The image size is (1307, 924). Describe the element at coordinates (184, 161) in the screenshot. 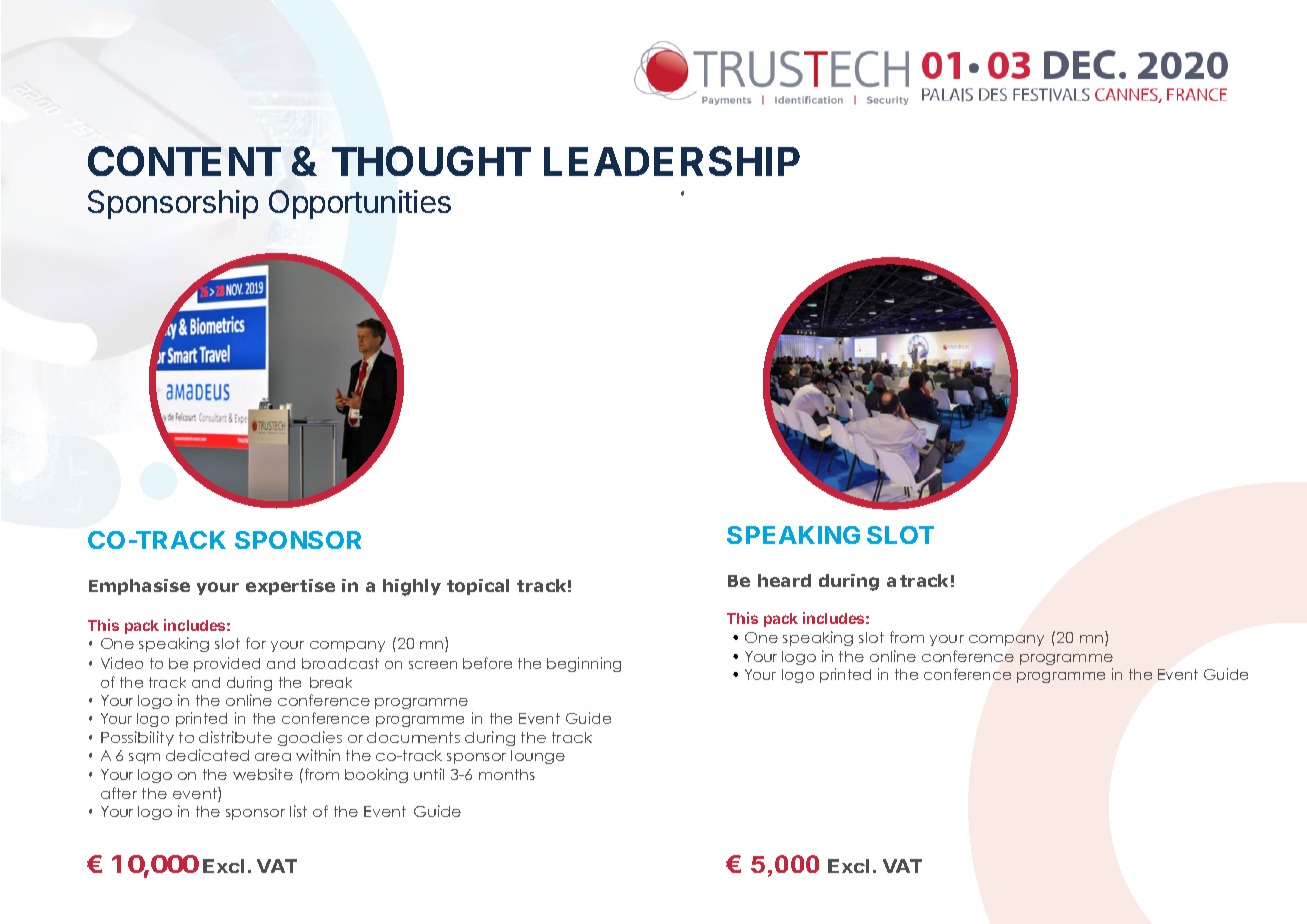

I see `CONTENT` at that location.
